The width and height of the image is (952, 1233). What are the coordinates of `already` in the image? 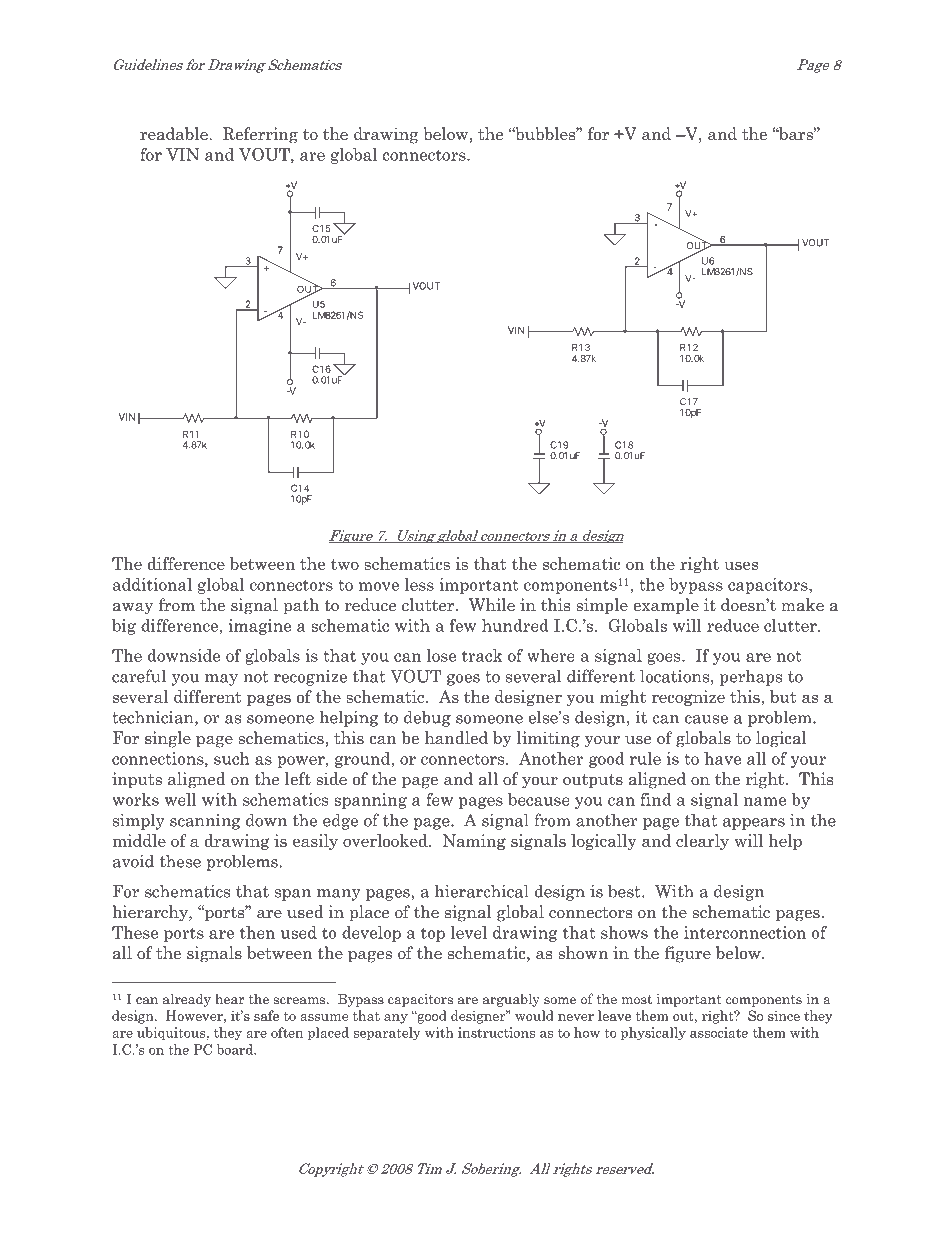 It's located at (187, 1000).
